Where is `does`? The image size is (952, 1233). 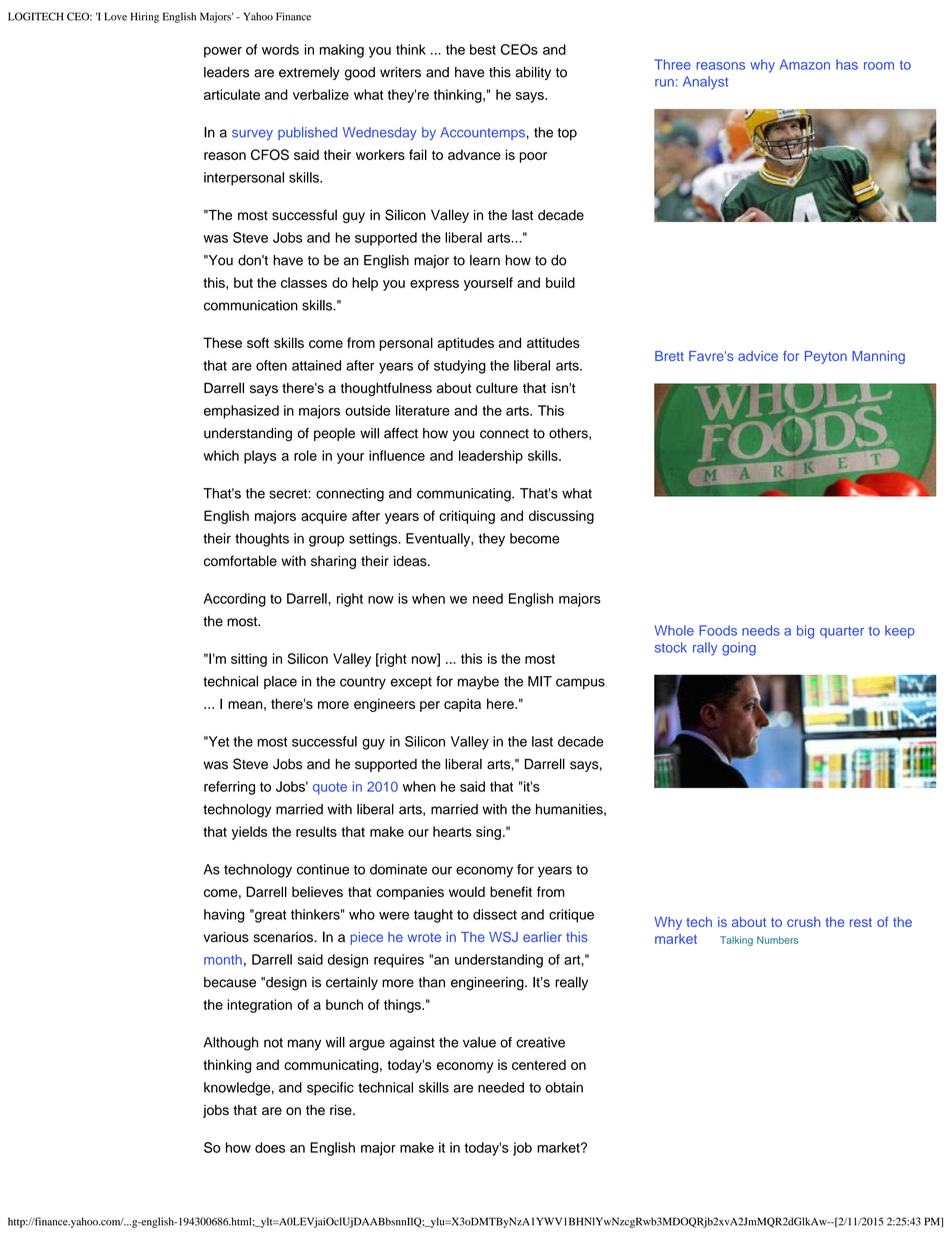 does is located at coordinates (270, 1147).
